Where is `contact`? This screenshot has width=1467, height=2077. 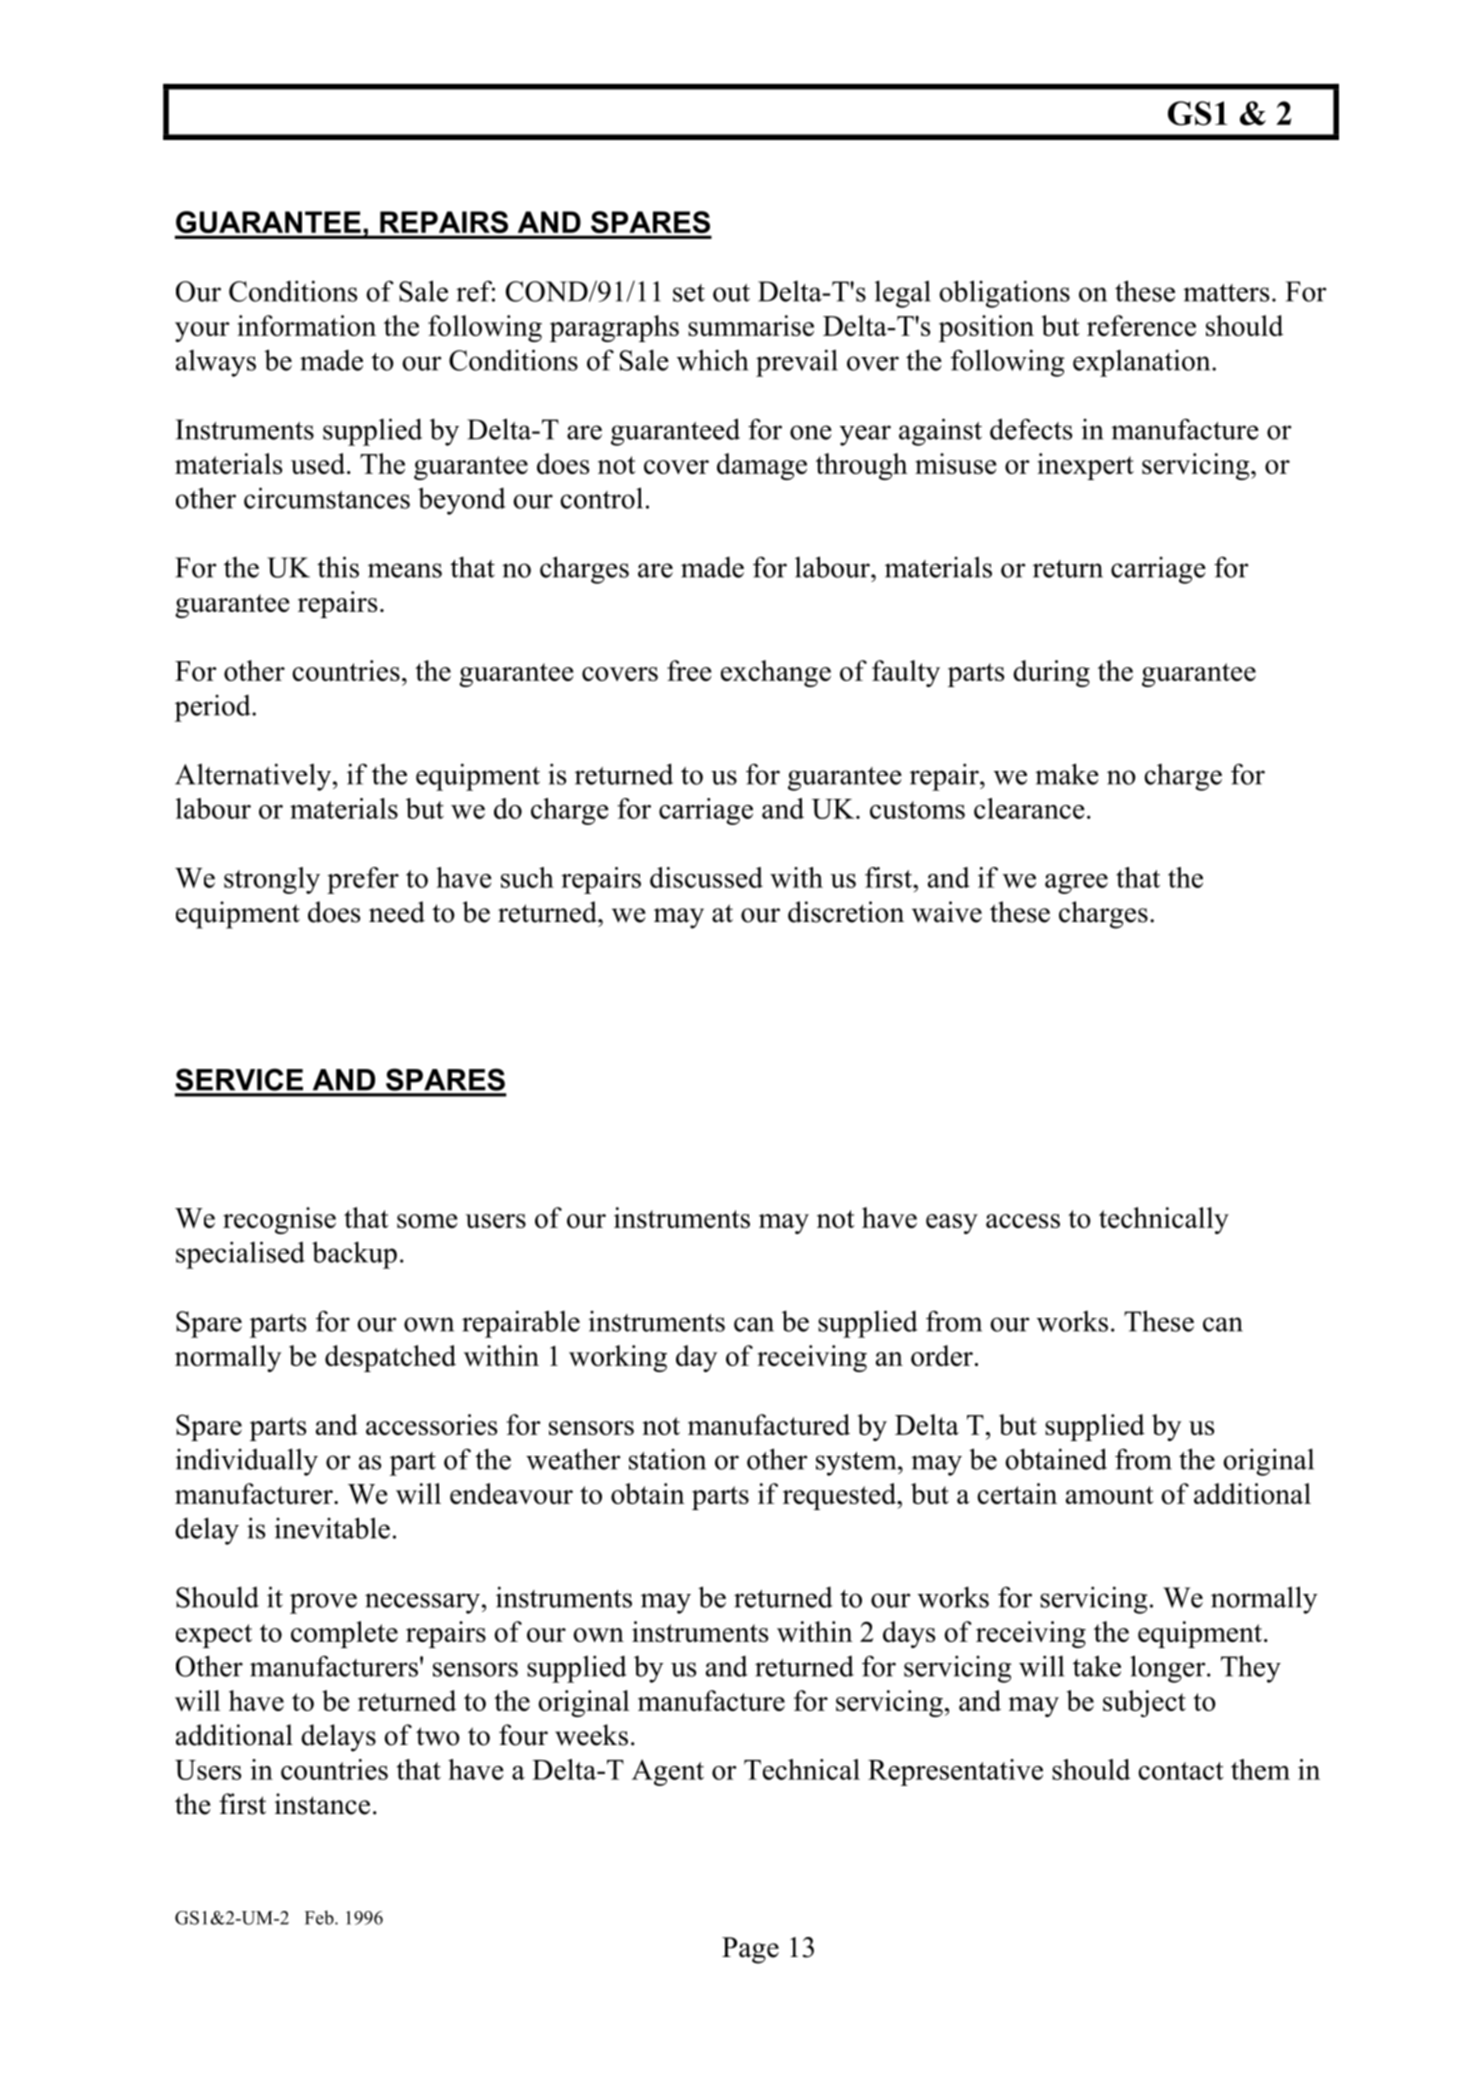 contact is located at coordinates (1181, 1771).
